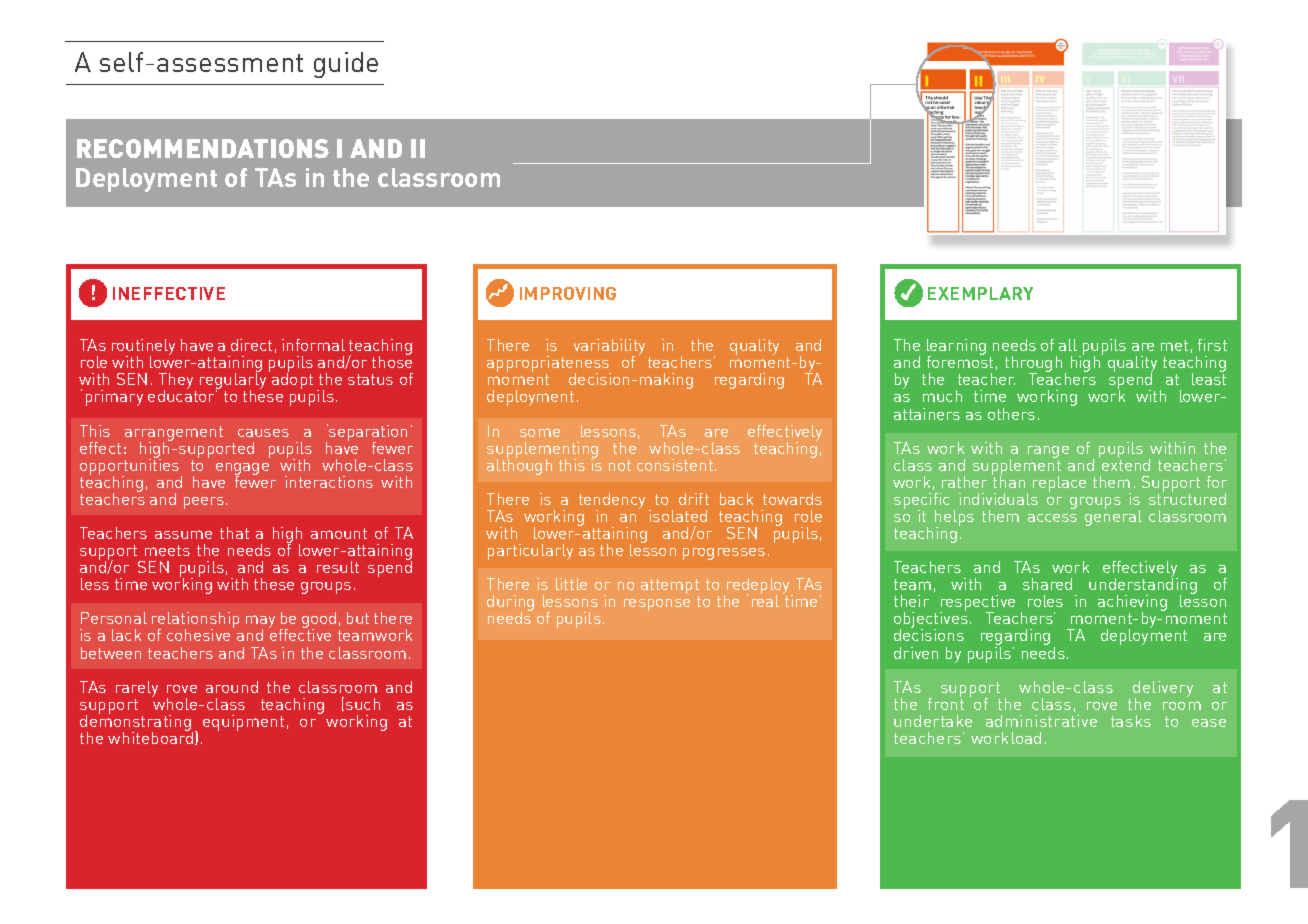  What do you see at coordinates (724, 554) in the screenshot?
I see `progresses` at bounding box center [724, 554].
